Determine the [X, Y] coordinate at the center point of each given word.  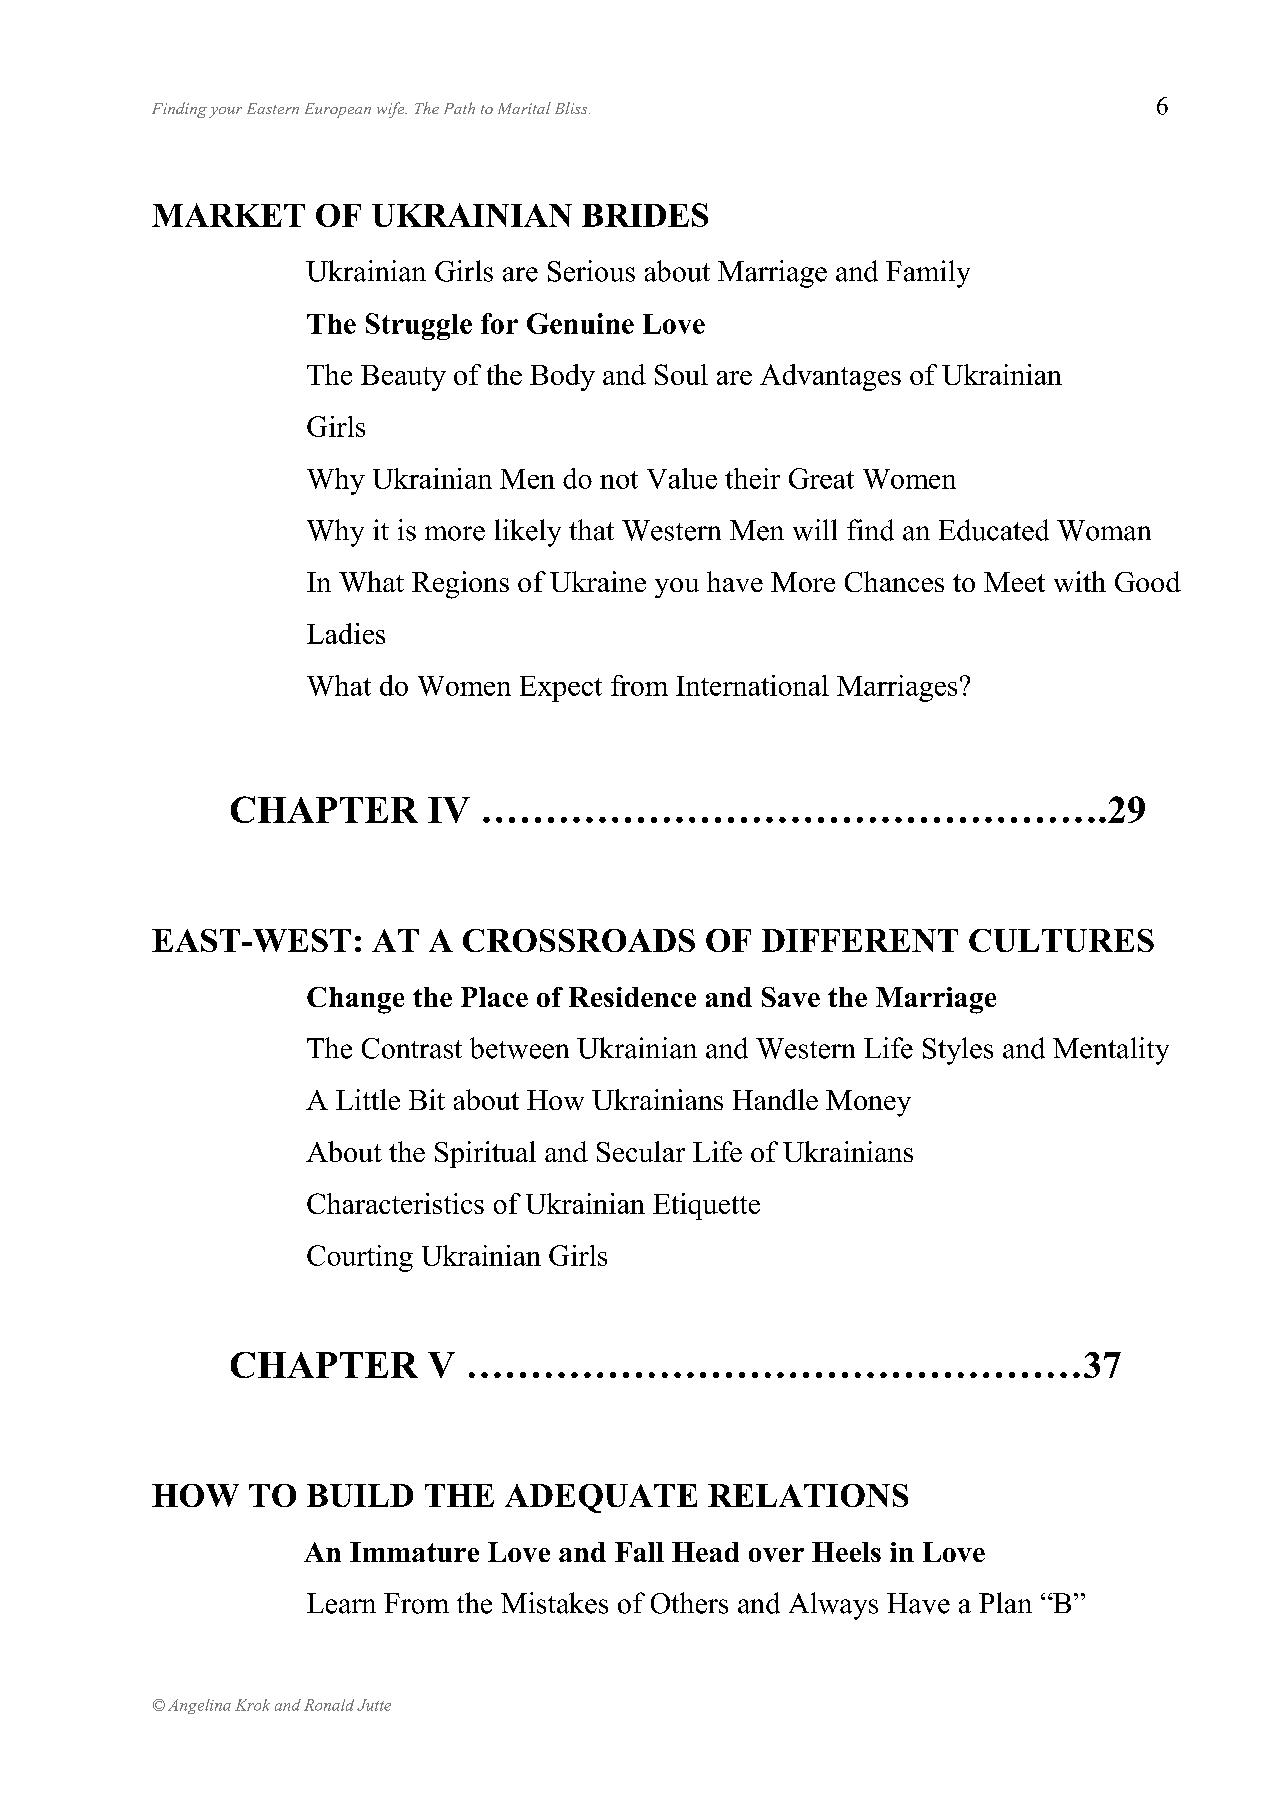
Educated [994, 530]
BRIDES [645, 215]
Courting [360, 1258]
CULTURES [1061, 940]
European [338, 110]
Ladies [346, 633]
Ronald [329, 1705]
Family [928, 274]
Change [355, 1000]
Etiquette [706, 1206]
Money [868, 1103]
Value [682, 478]
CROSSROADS [579, 940]
